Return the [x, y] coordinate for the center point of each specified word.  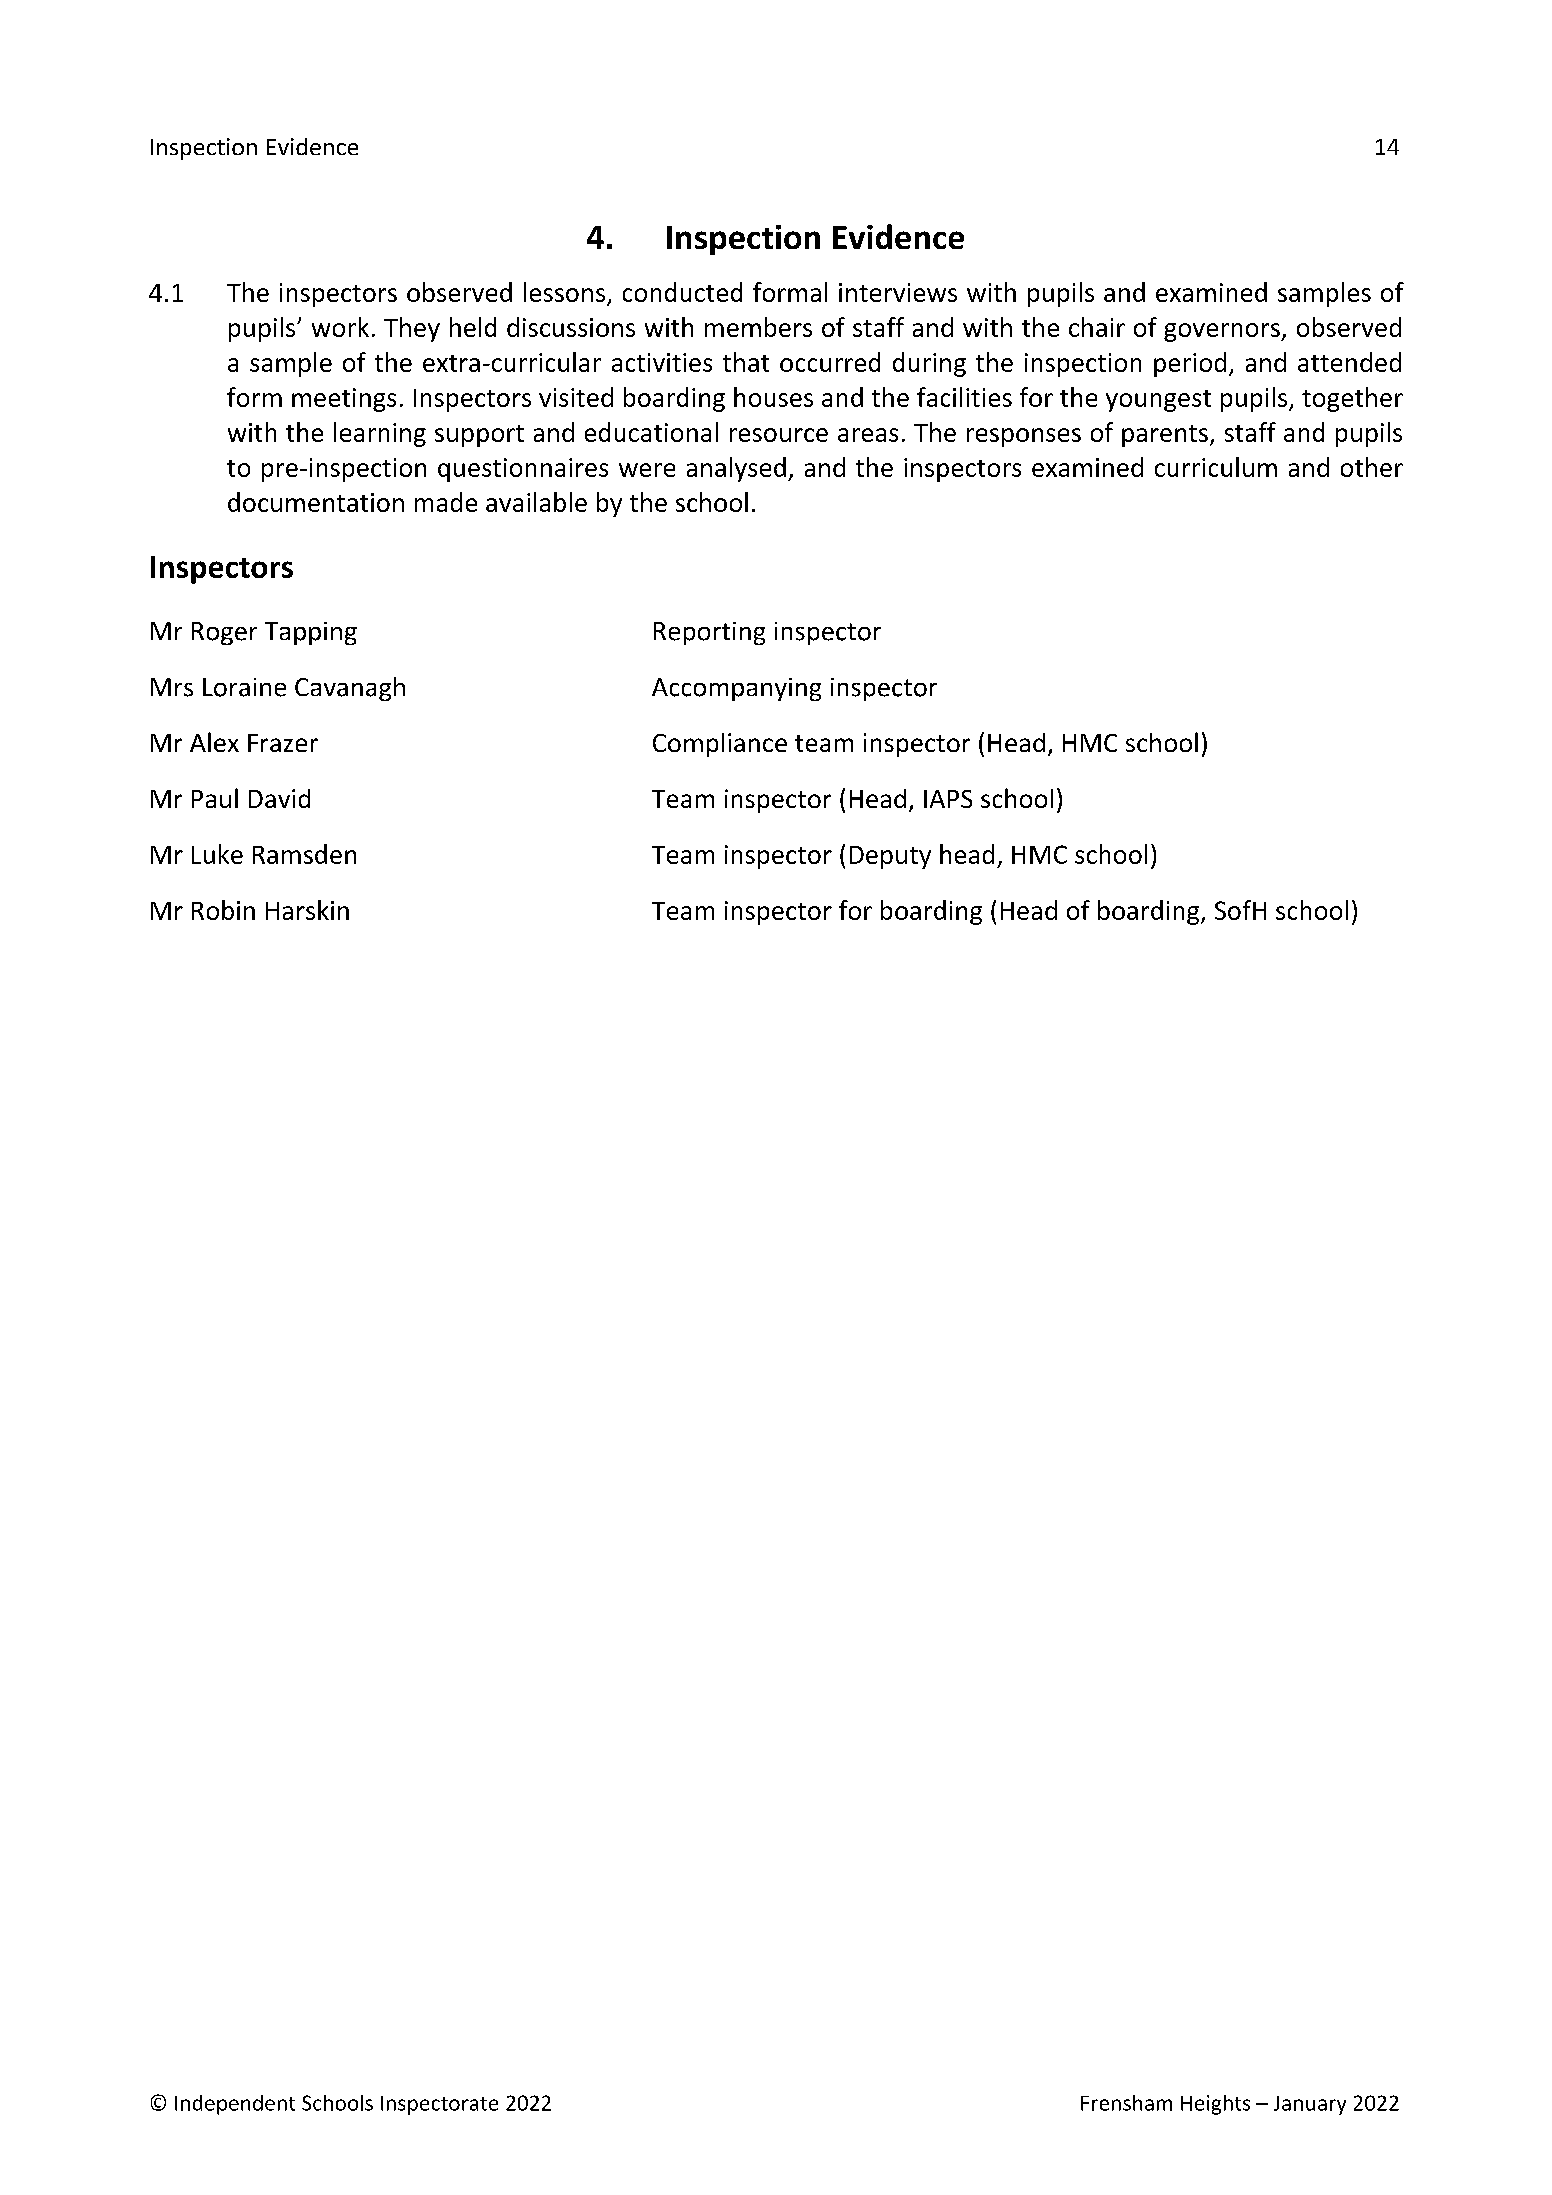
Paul [215, 798]
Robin [223, 910]
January [1310, 2105]
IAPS [948, 799]
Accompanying [736, 689]
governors [1223, 332]
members [758, 327]
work [340, 327]
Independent [235, 2105]
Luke [217, 854]
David [279, 798]
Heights [1215, 2105]
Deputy [890, 857]
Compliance [720, 745]
